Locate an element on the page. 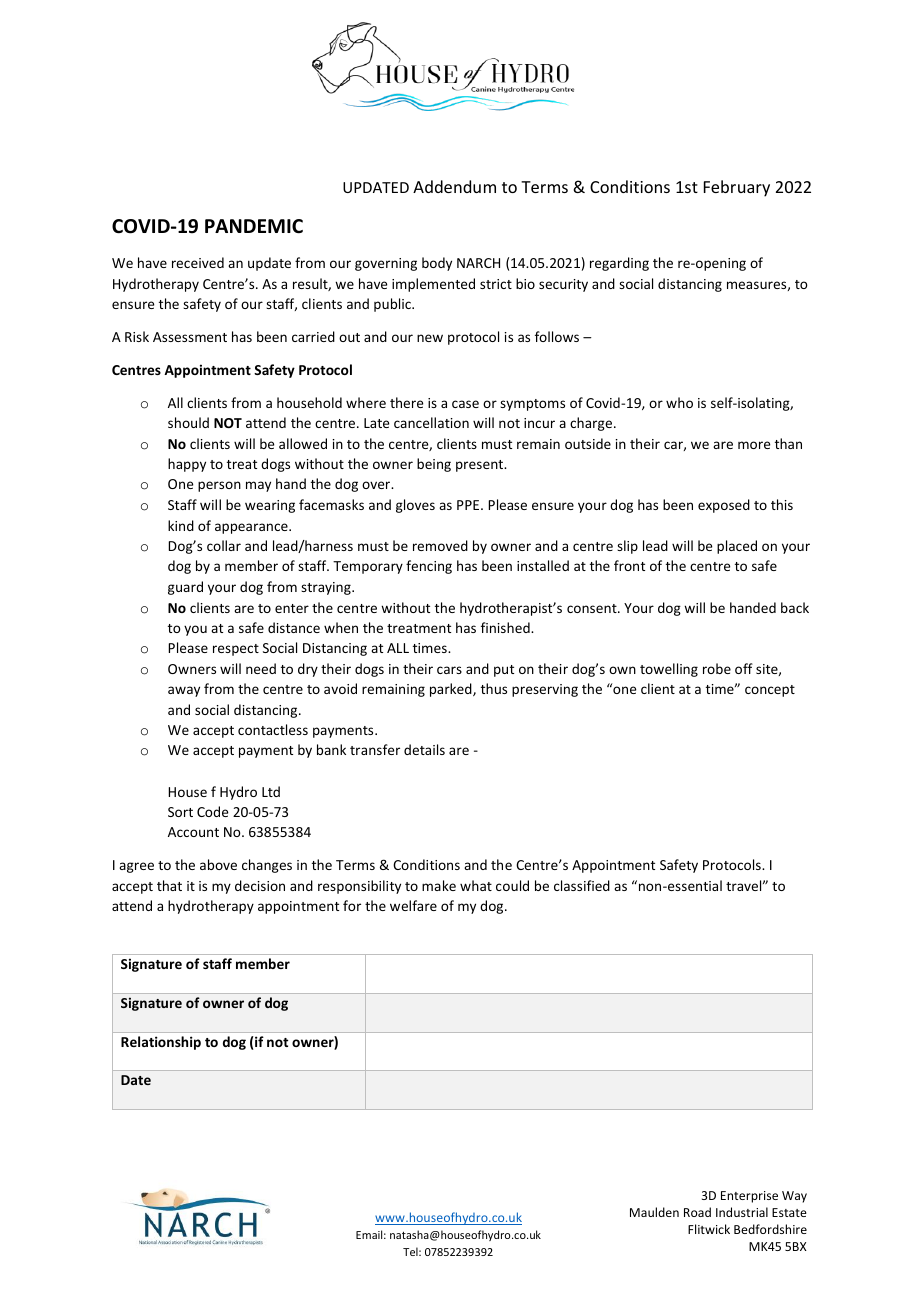 The width and height of the document is (924, 1308). collar is located at coordinates (224, 545).
